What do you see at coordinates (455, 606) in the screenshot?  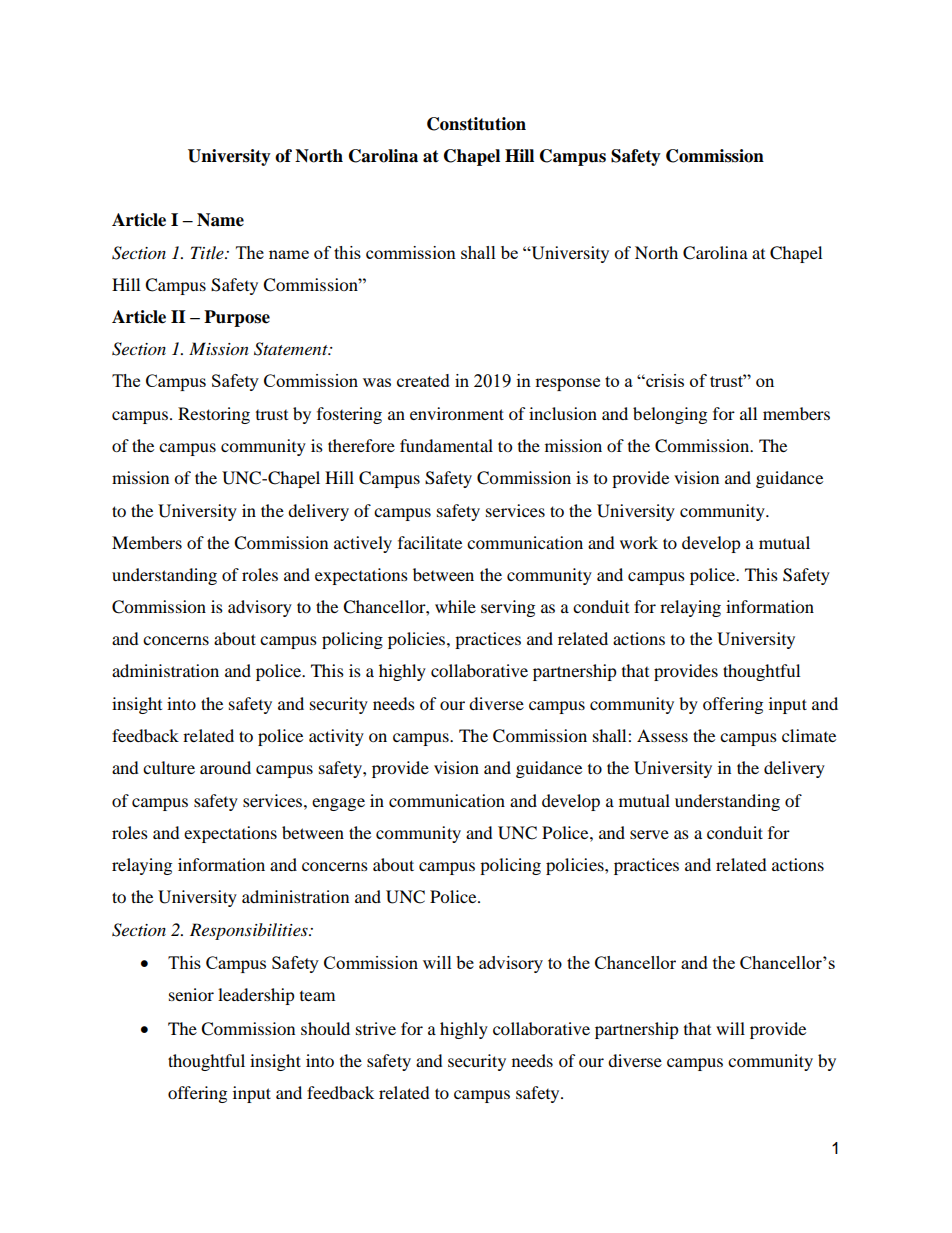 I see `while` at bounding box center [455, 606].
